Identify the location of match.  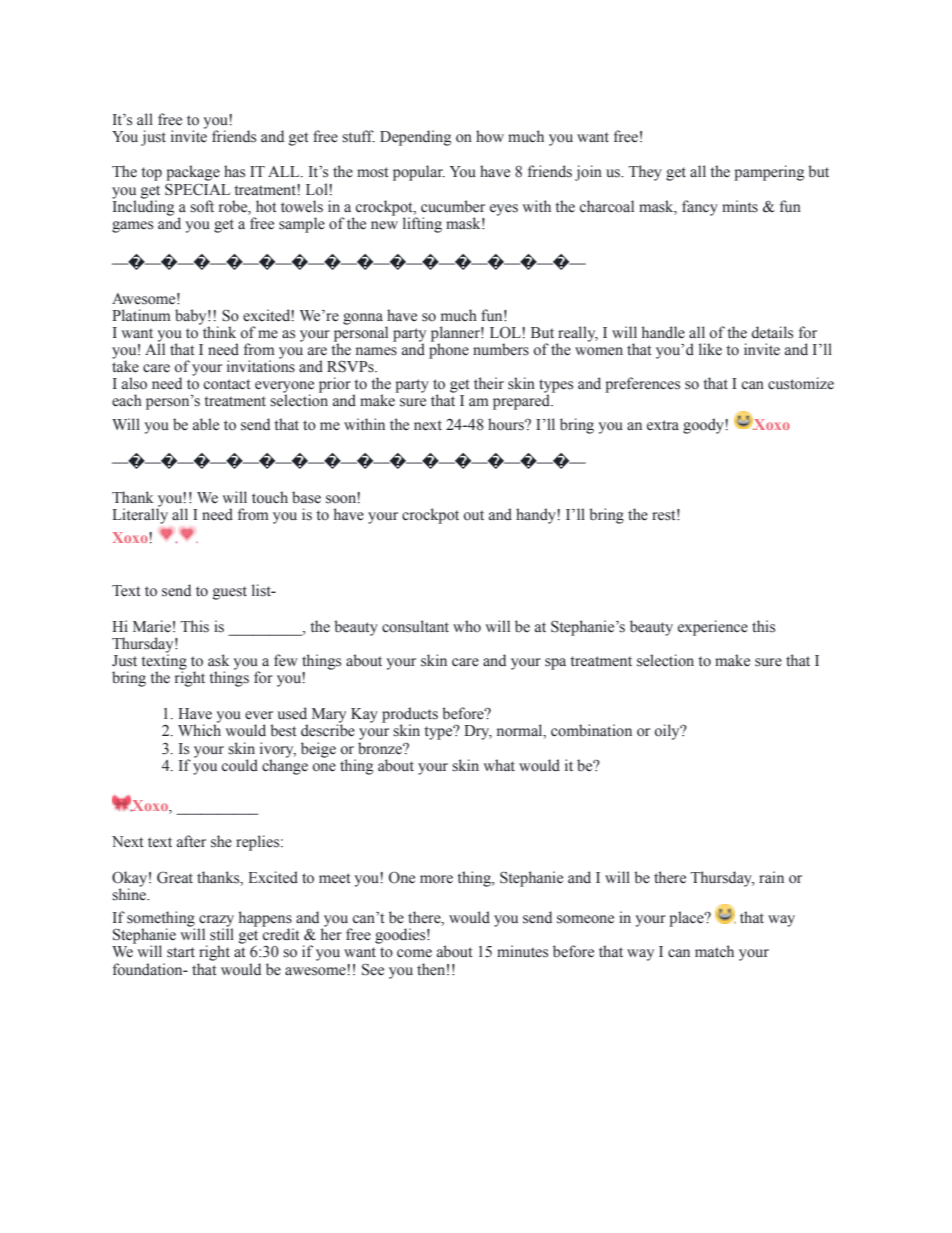
(714, 951).
